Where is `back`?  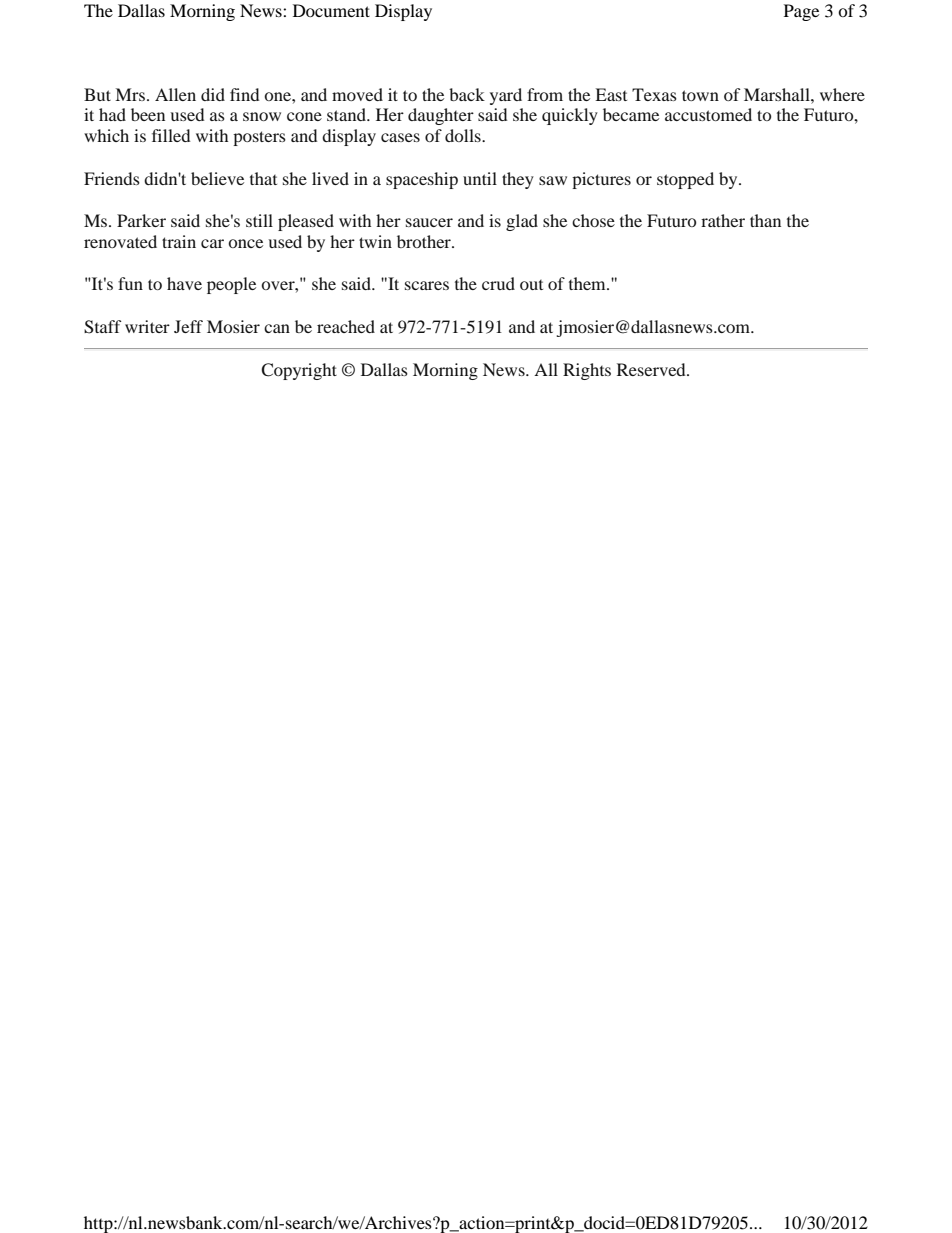 back is located at coordinates (467, 94).
